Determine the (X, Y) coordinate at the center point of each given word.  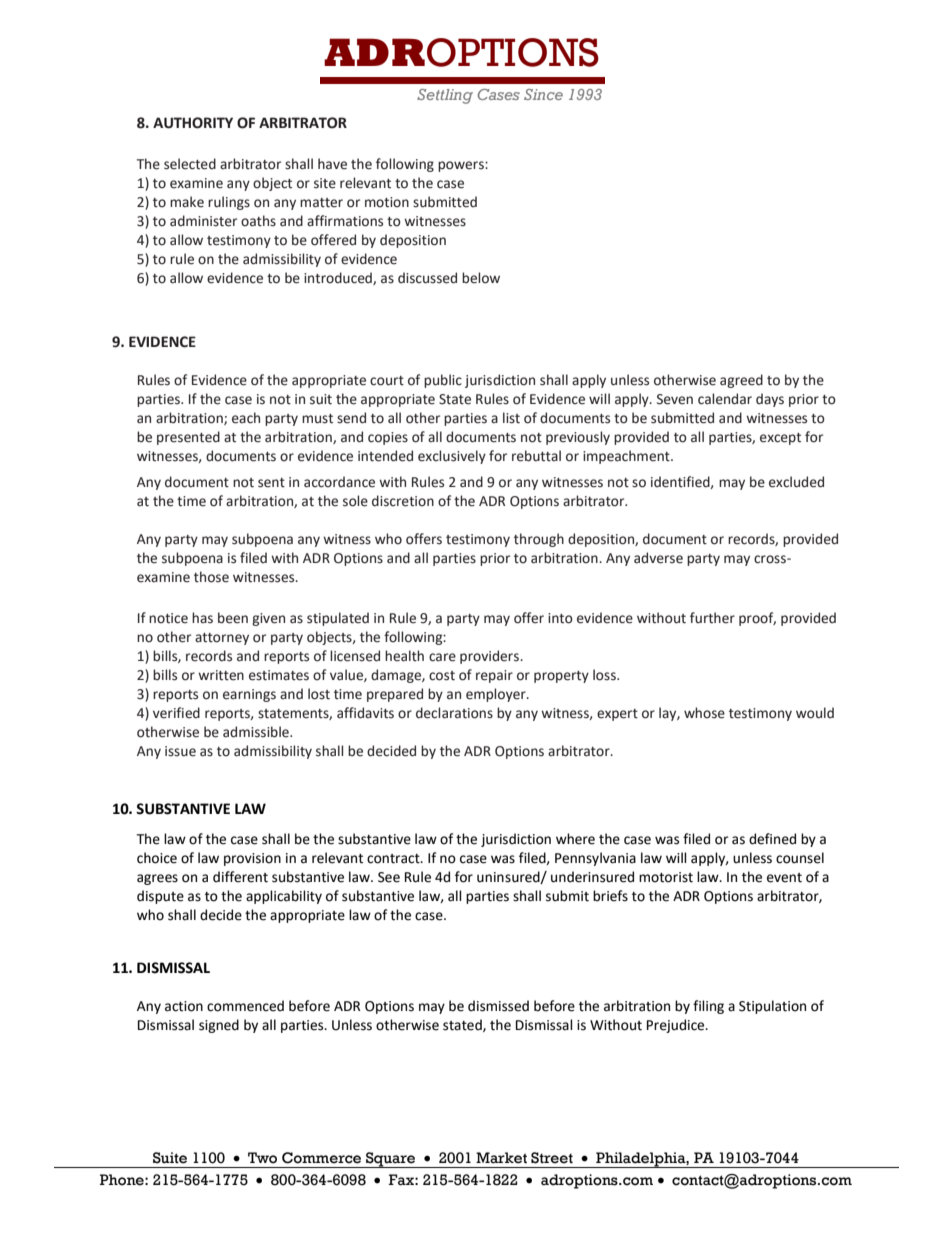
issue (180, 751)
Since (543, 94)
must (317, 419)
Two (262, 1158)
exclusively (452, 457)
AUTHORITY (193, 123)
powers (462, 166)
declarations (454, 713)
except (780, 439)
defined (772, 839)
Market (501, 1158)
